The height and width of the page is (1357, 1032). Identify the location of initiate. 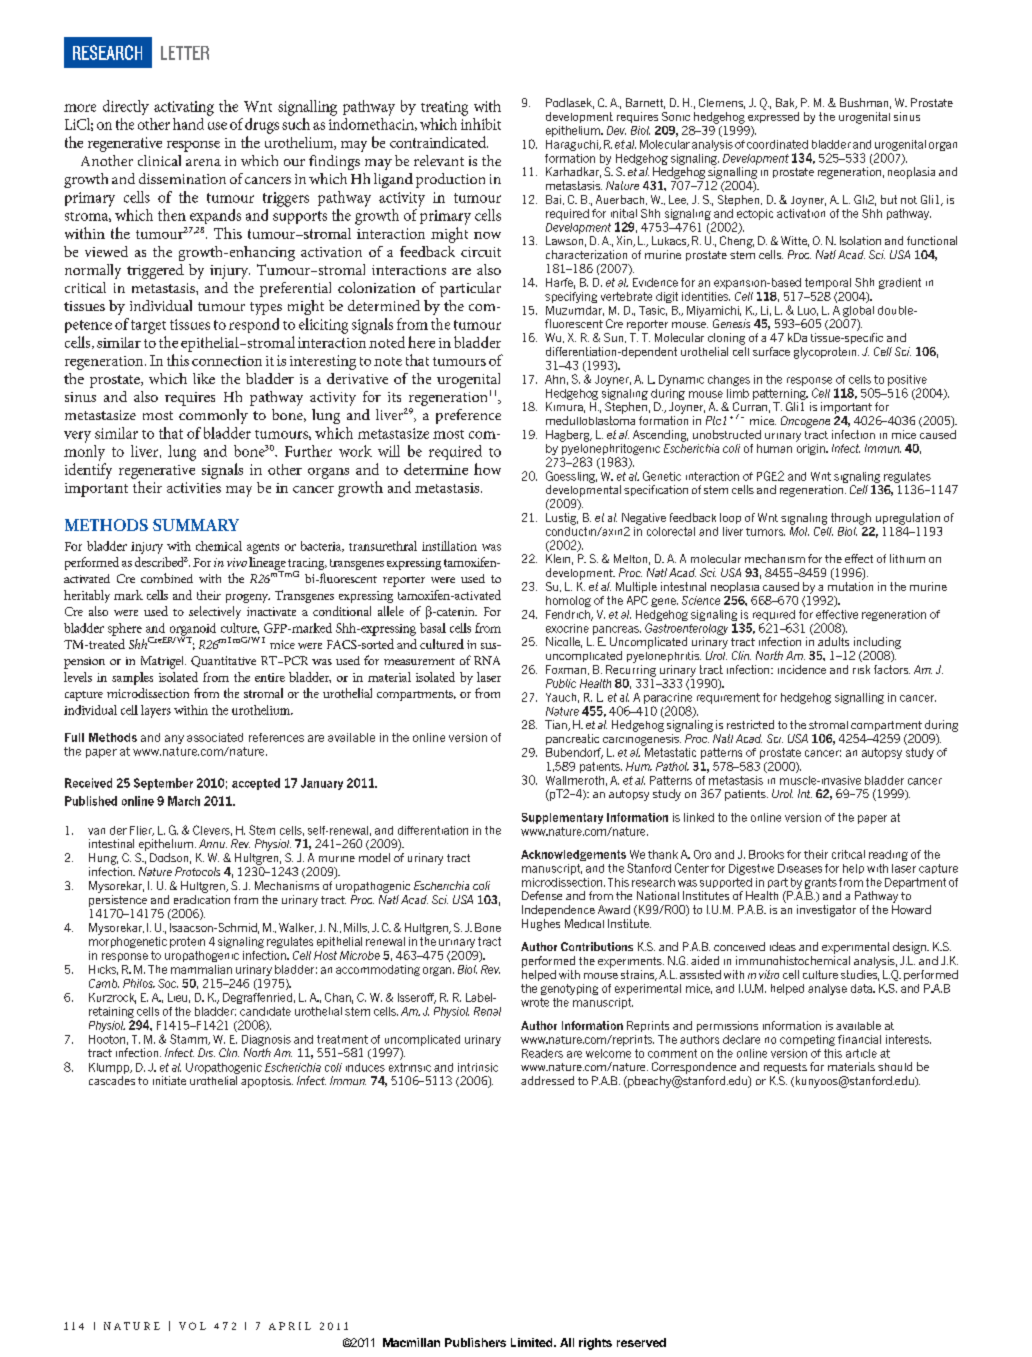
(169, 1080).
